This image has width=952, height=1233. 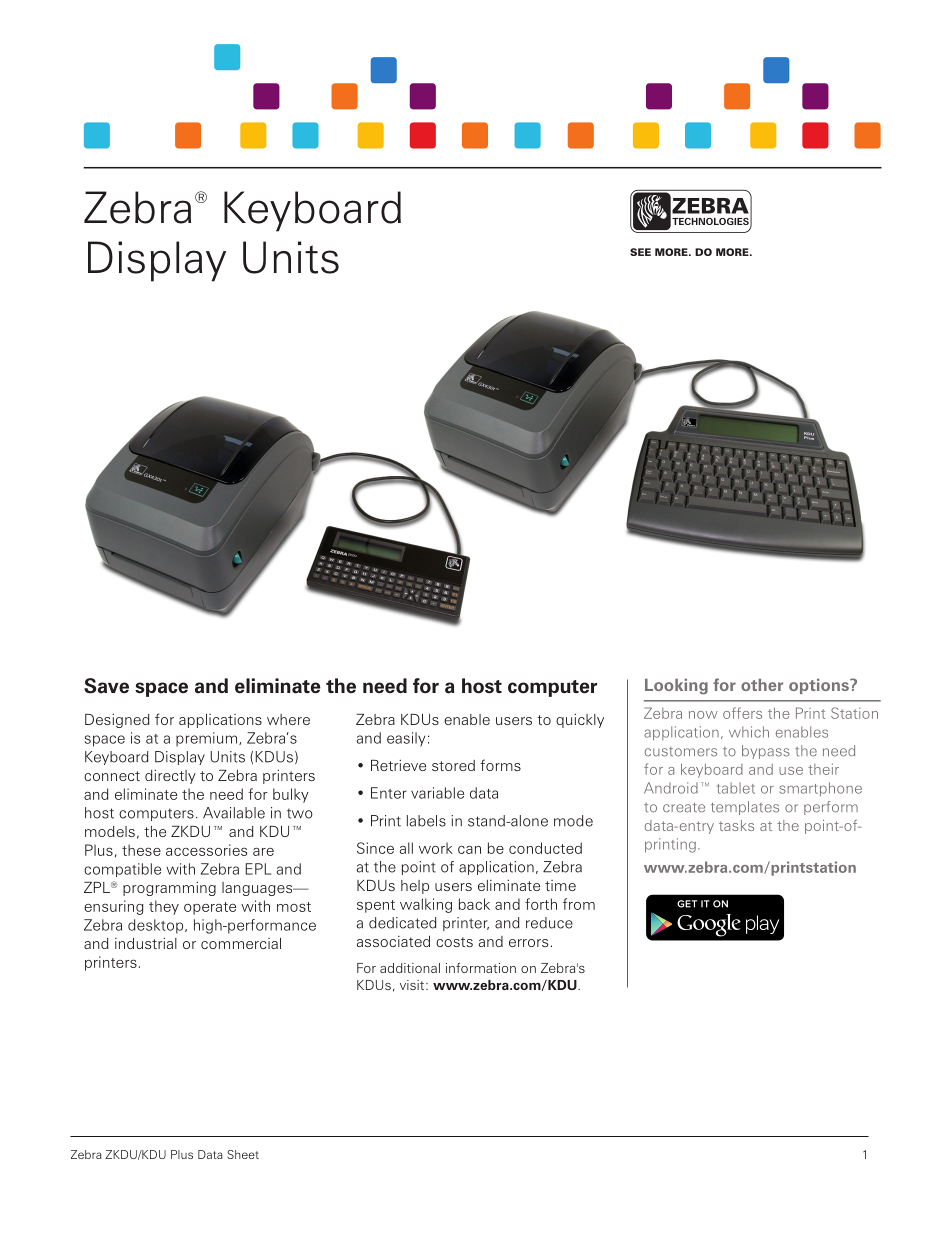 I want to click on errors, so click(x=528, y=943).
